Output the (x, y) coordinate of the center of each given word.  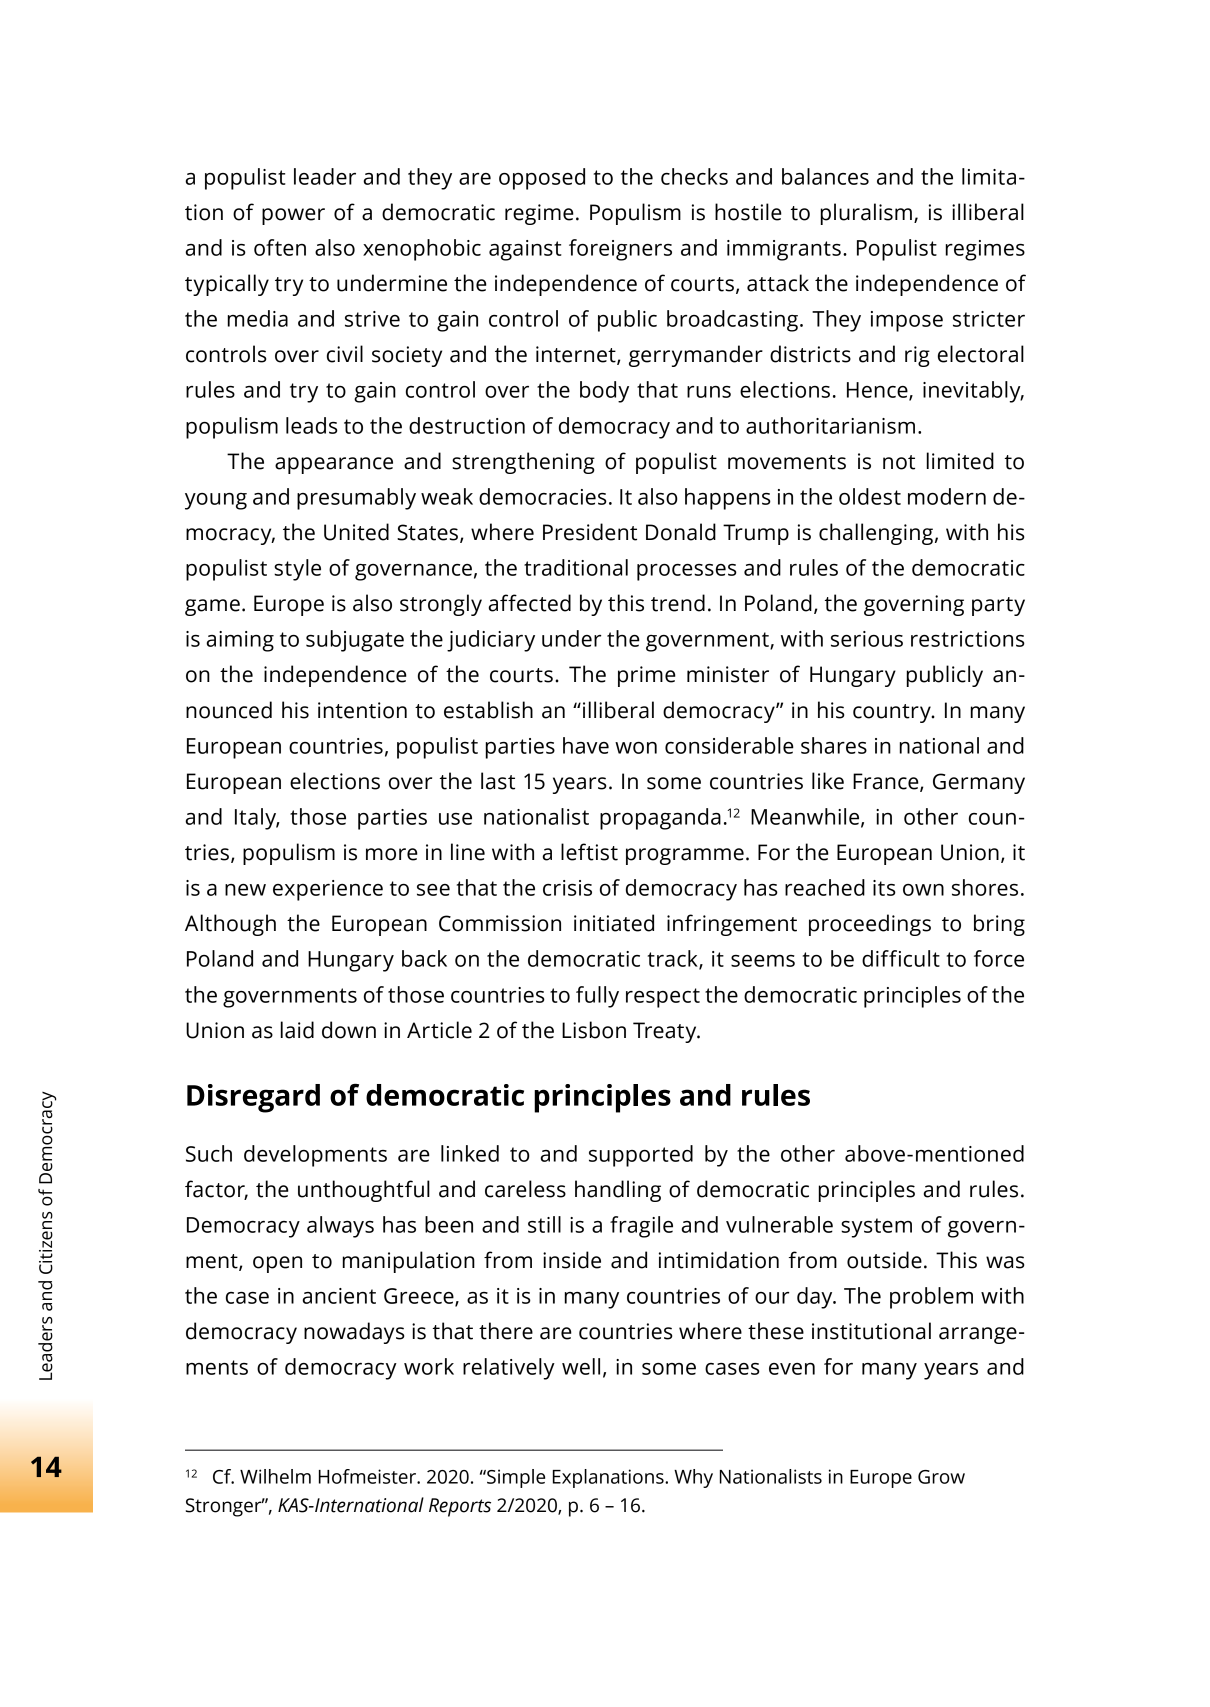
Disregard (253, 1098)
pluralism (866, 214)
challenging (876, 534)
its (884, 888)
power (293, 216)
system (876, 1228)
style (297, 570)
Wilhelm (275, 1476)
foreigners (620, 250)
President (590, 532)
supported (641, 1156)
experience (328, 890)
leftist (589, 852)
